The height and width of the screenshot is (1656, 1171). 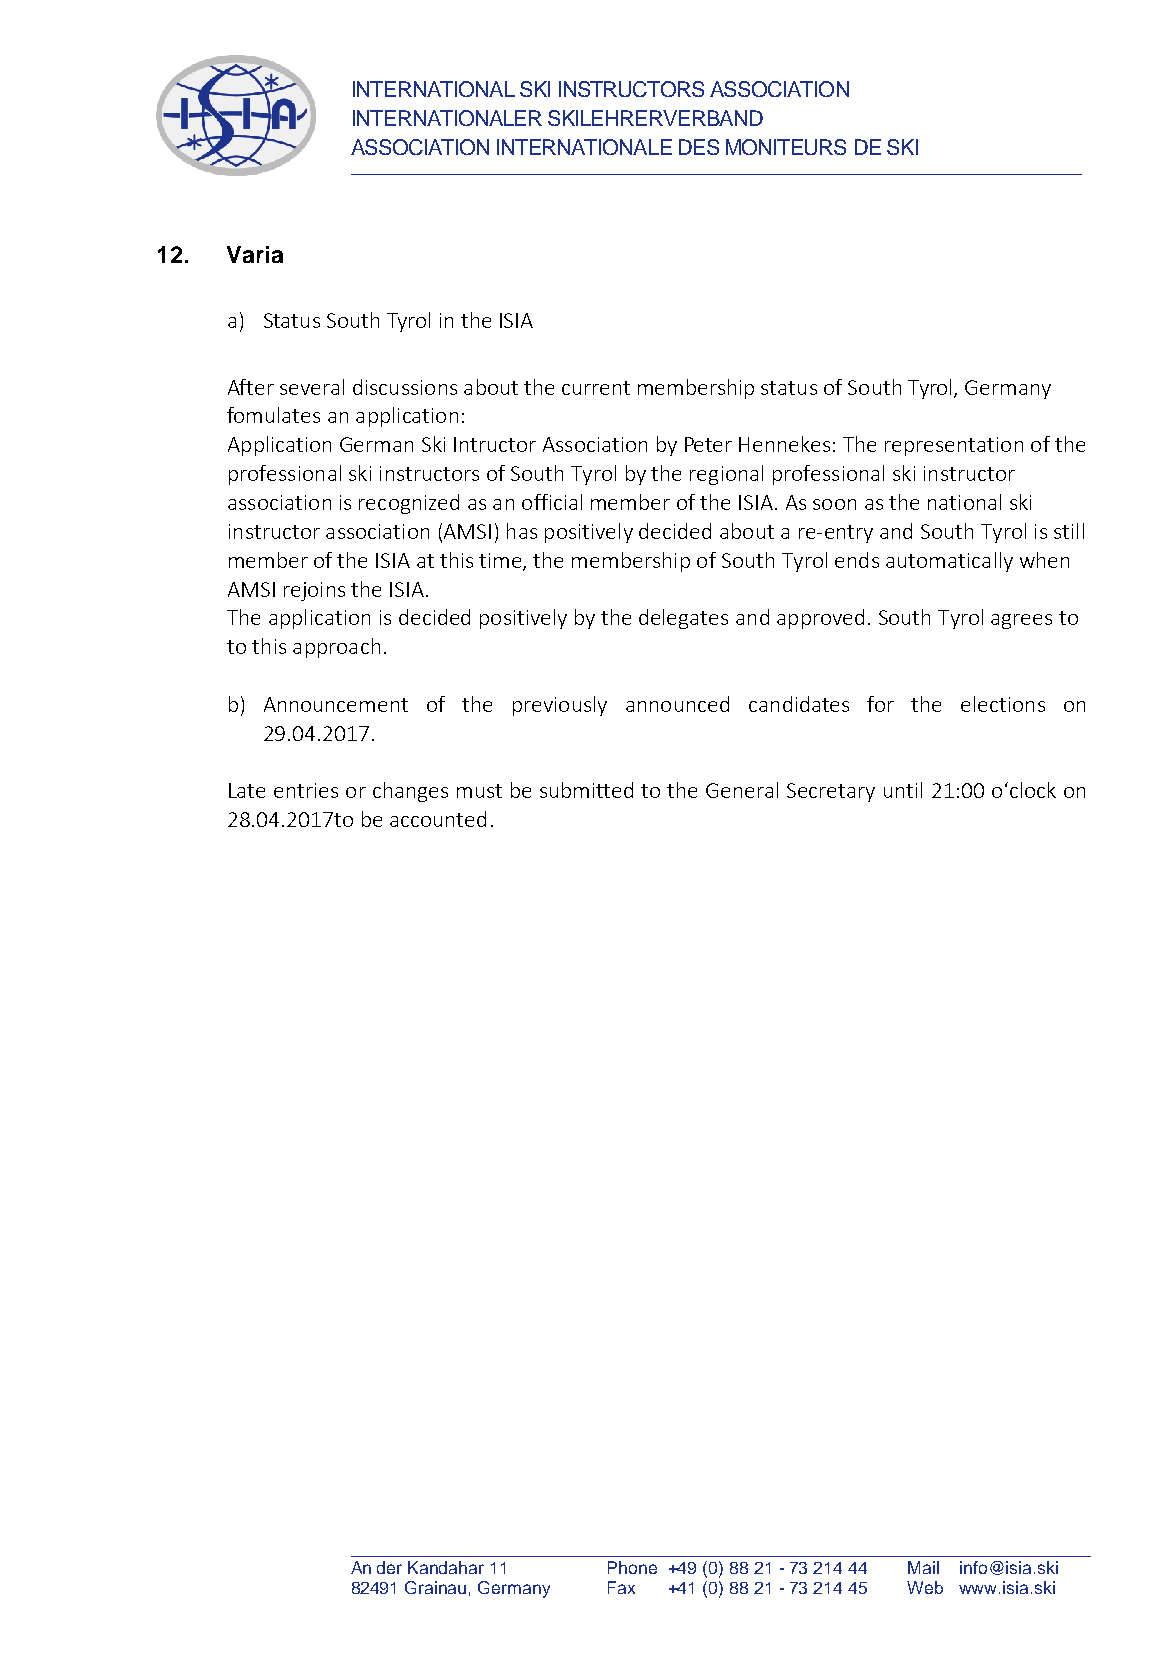 What do you see at coordinates (389, 1567) in the screenshot?
I see `der` at bounding box center [389, 1567].
